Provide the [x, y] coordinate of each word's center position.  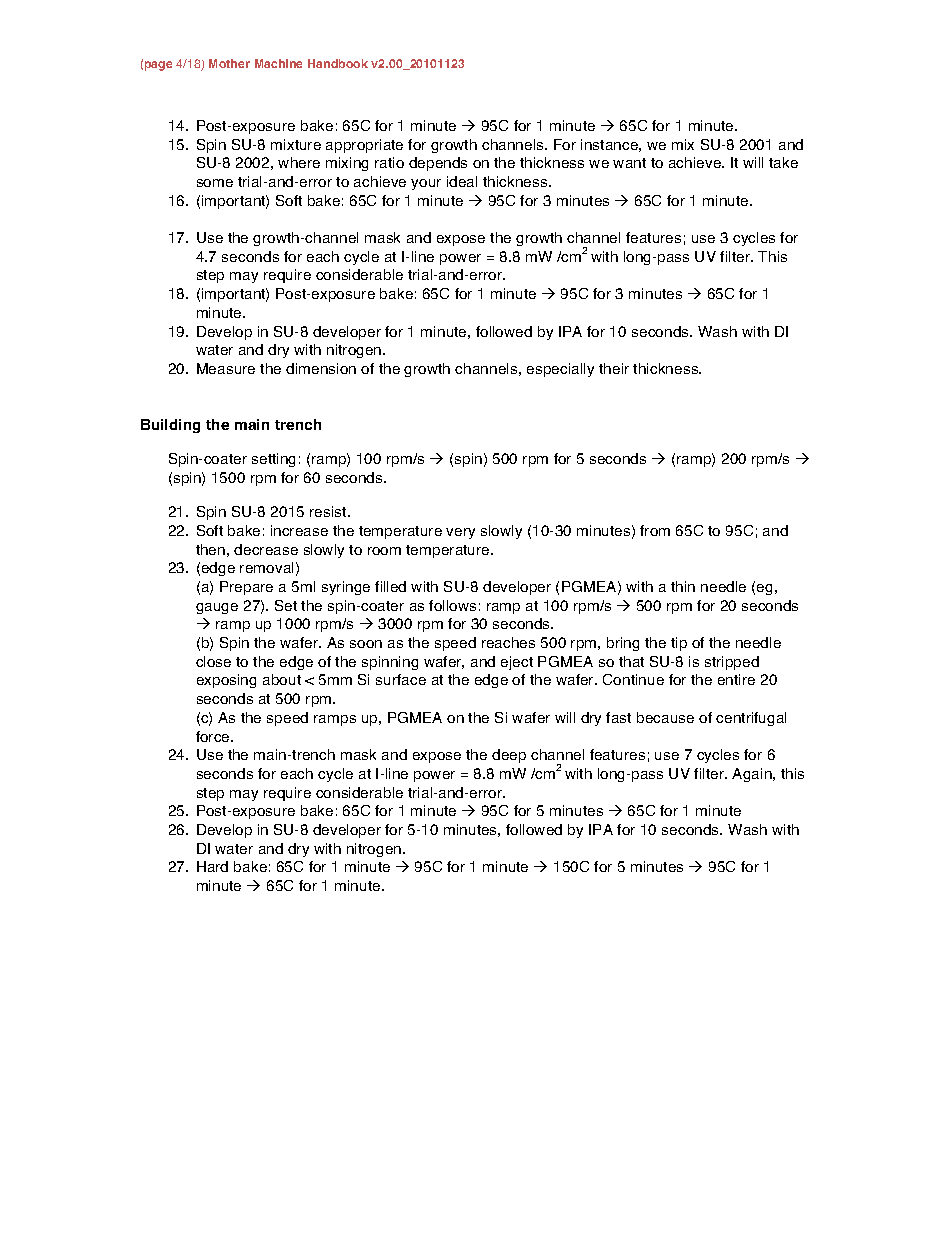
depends [438, 164]
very [460, 533]
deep [509, 756]
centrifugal [751, 719]
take [783, 162]
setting [273, 460]
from [655, 530]
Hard [212, 866]
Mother [229, 63]
